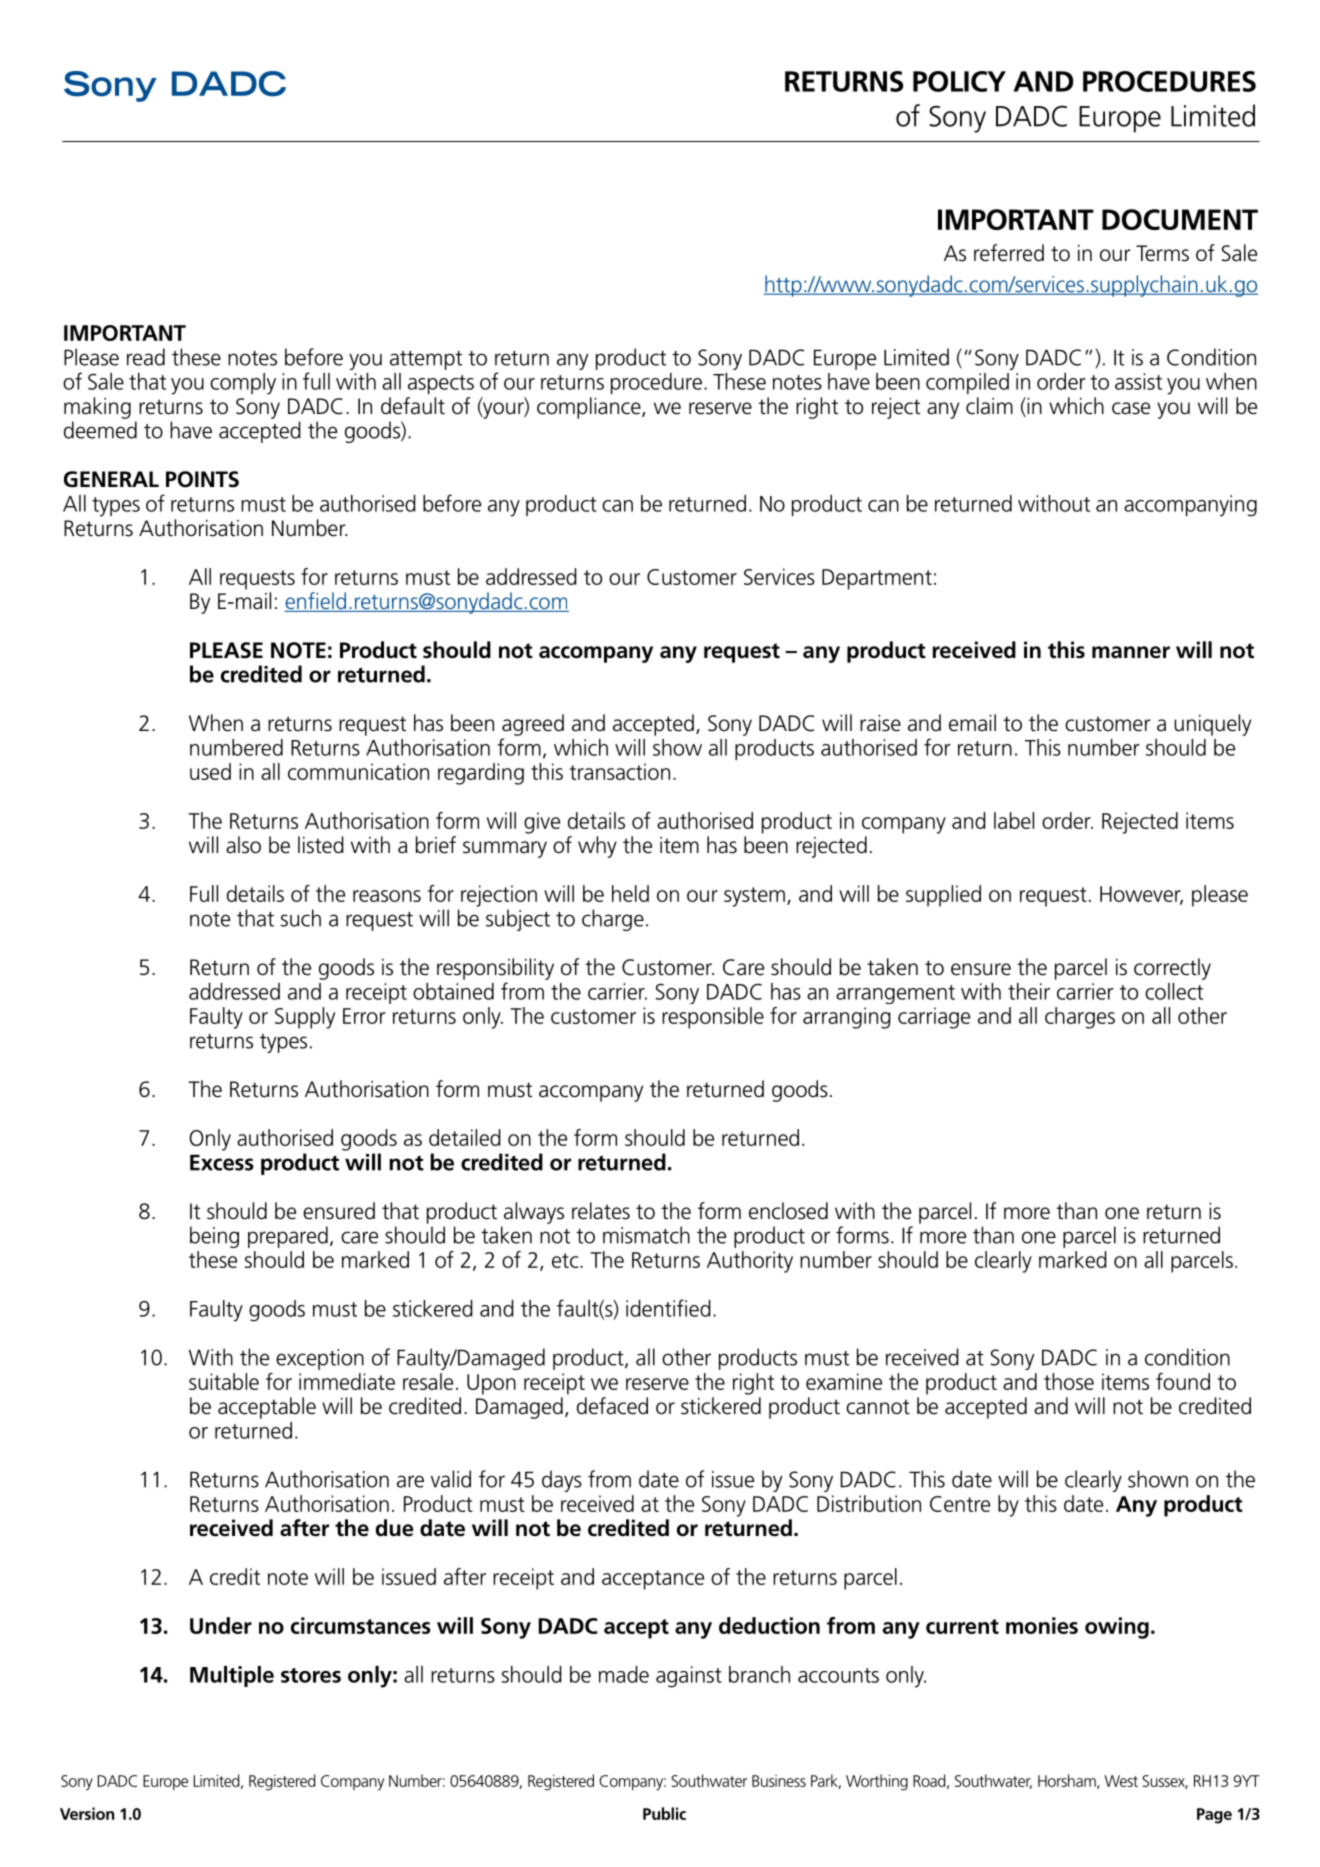 This screenshot has height=1867, width=1320. What do you see at coordinates (1180, 219) in the screenshot?
I see `DOCUMENT` at bounding box center [1180, 219].
